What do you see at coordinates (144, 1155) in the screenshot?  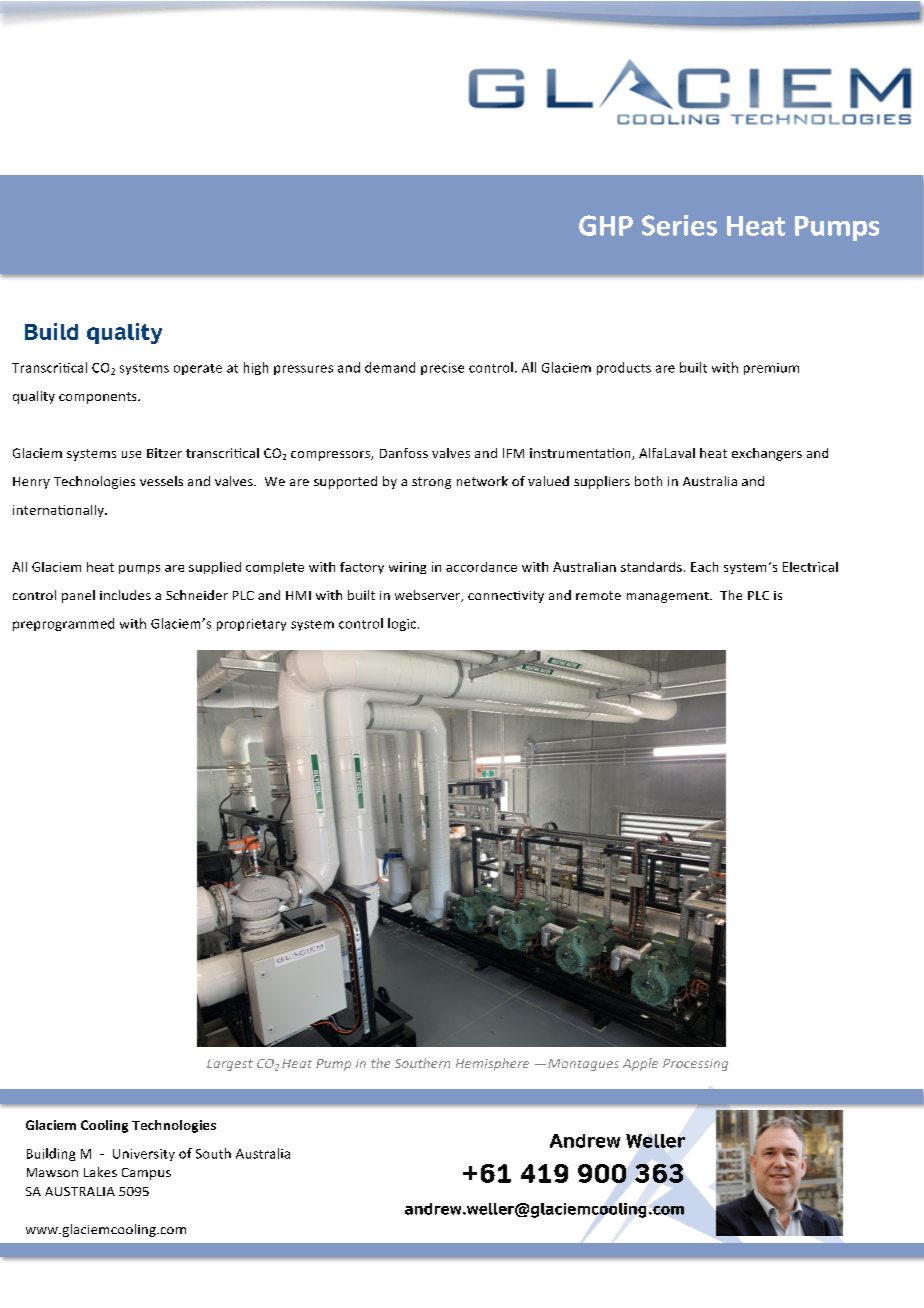 I see `University` at bounding box center [144, 1155].
